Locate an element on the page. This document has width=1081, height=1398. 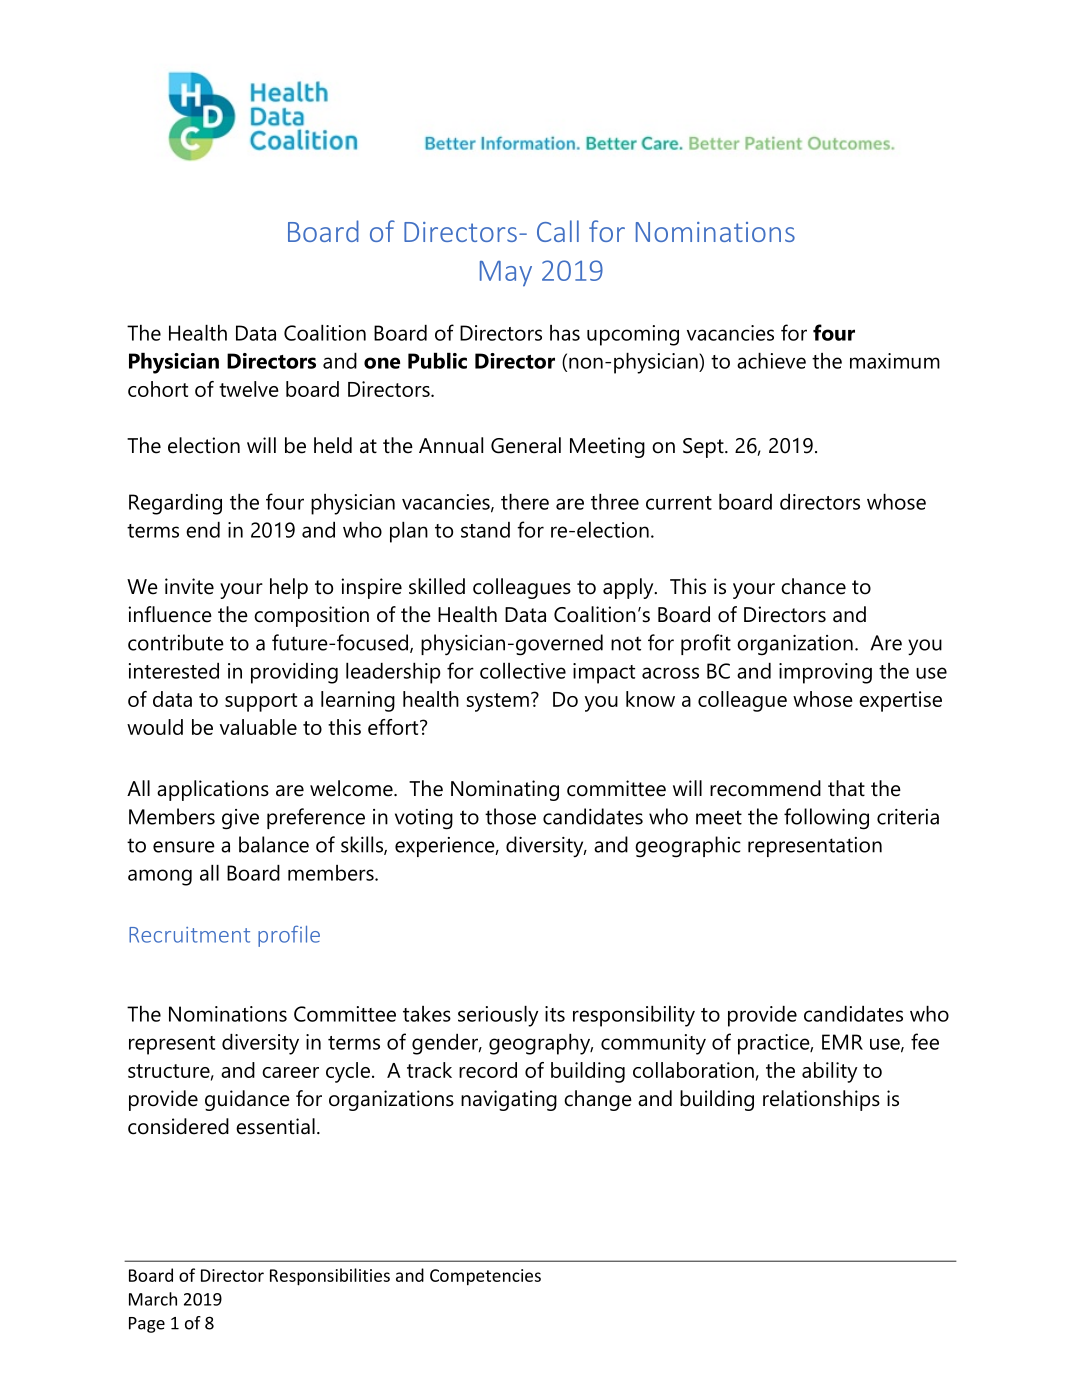
March is located at coordinates (153, 1299).
